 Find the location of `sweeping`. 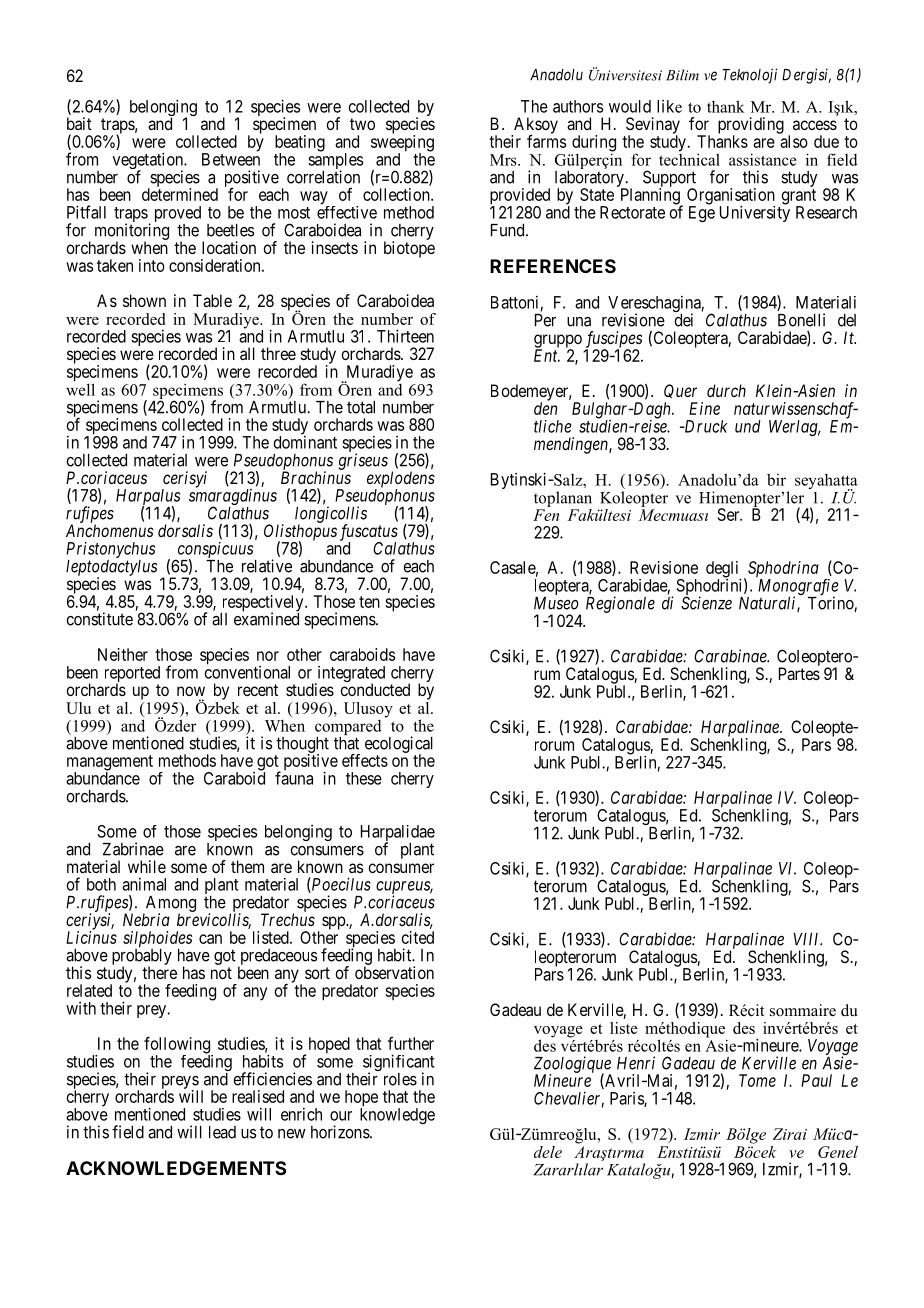

sweeping is located at coordinates (402, 144).
